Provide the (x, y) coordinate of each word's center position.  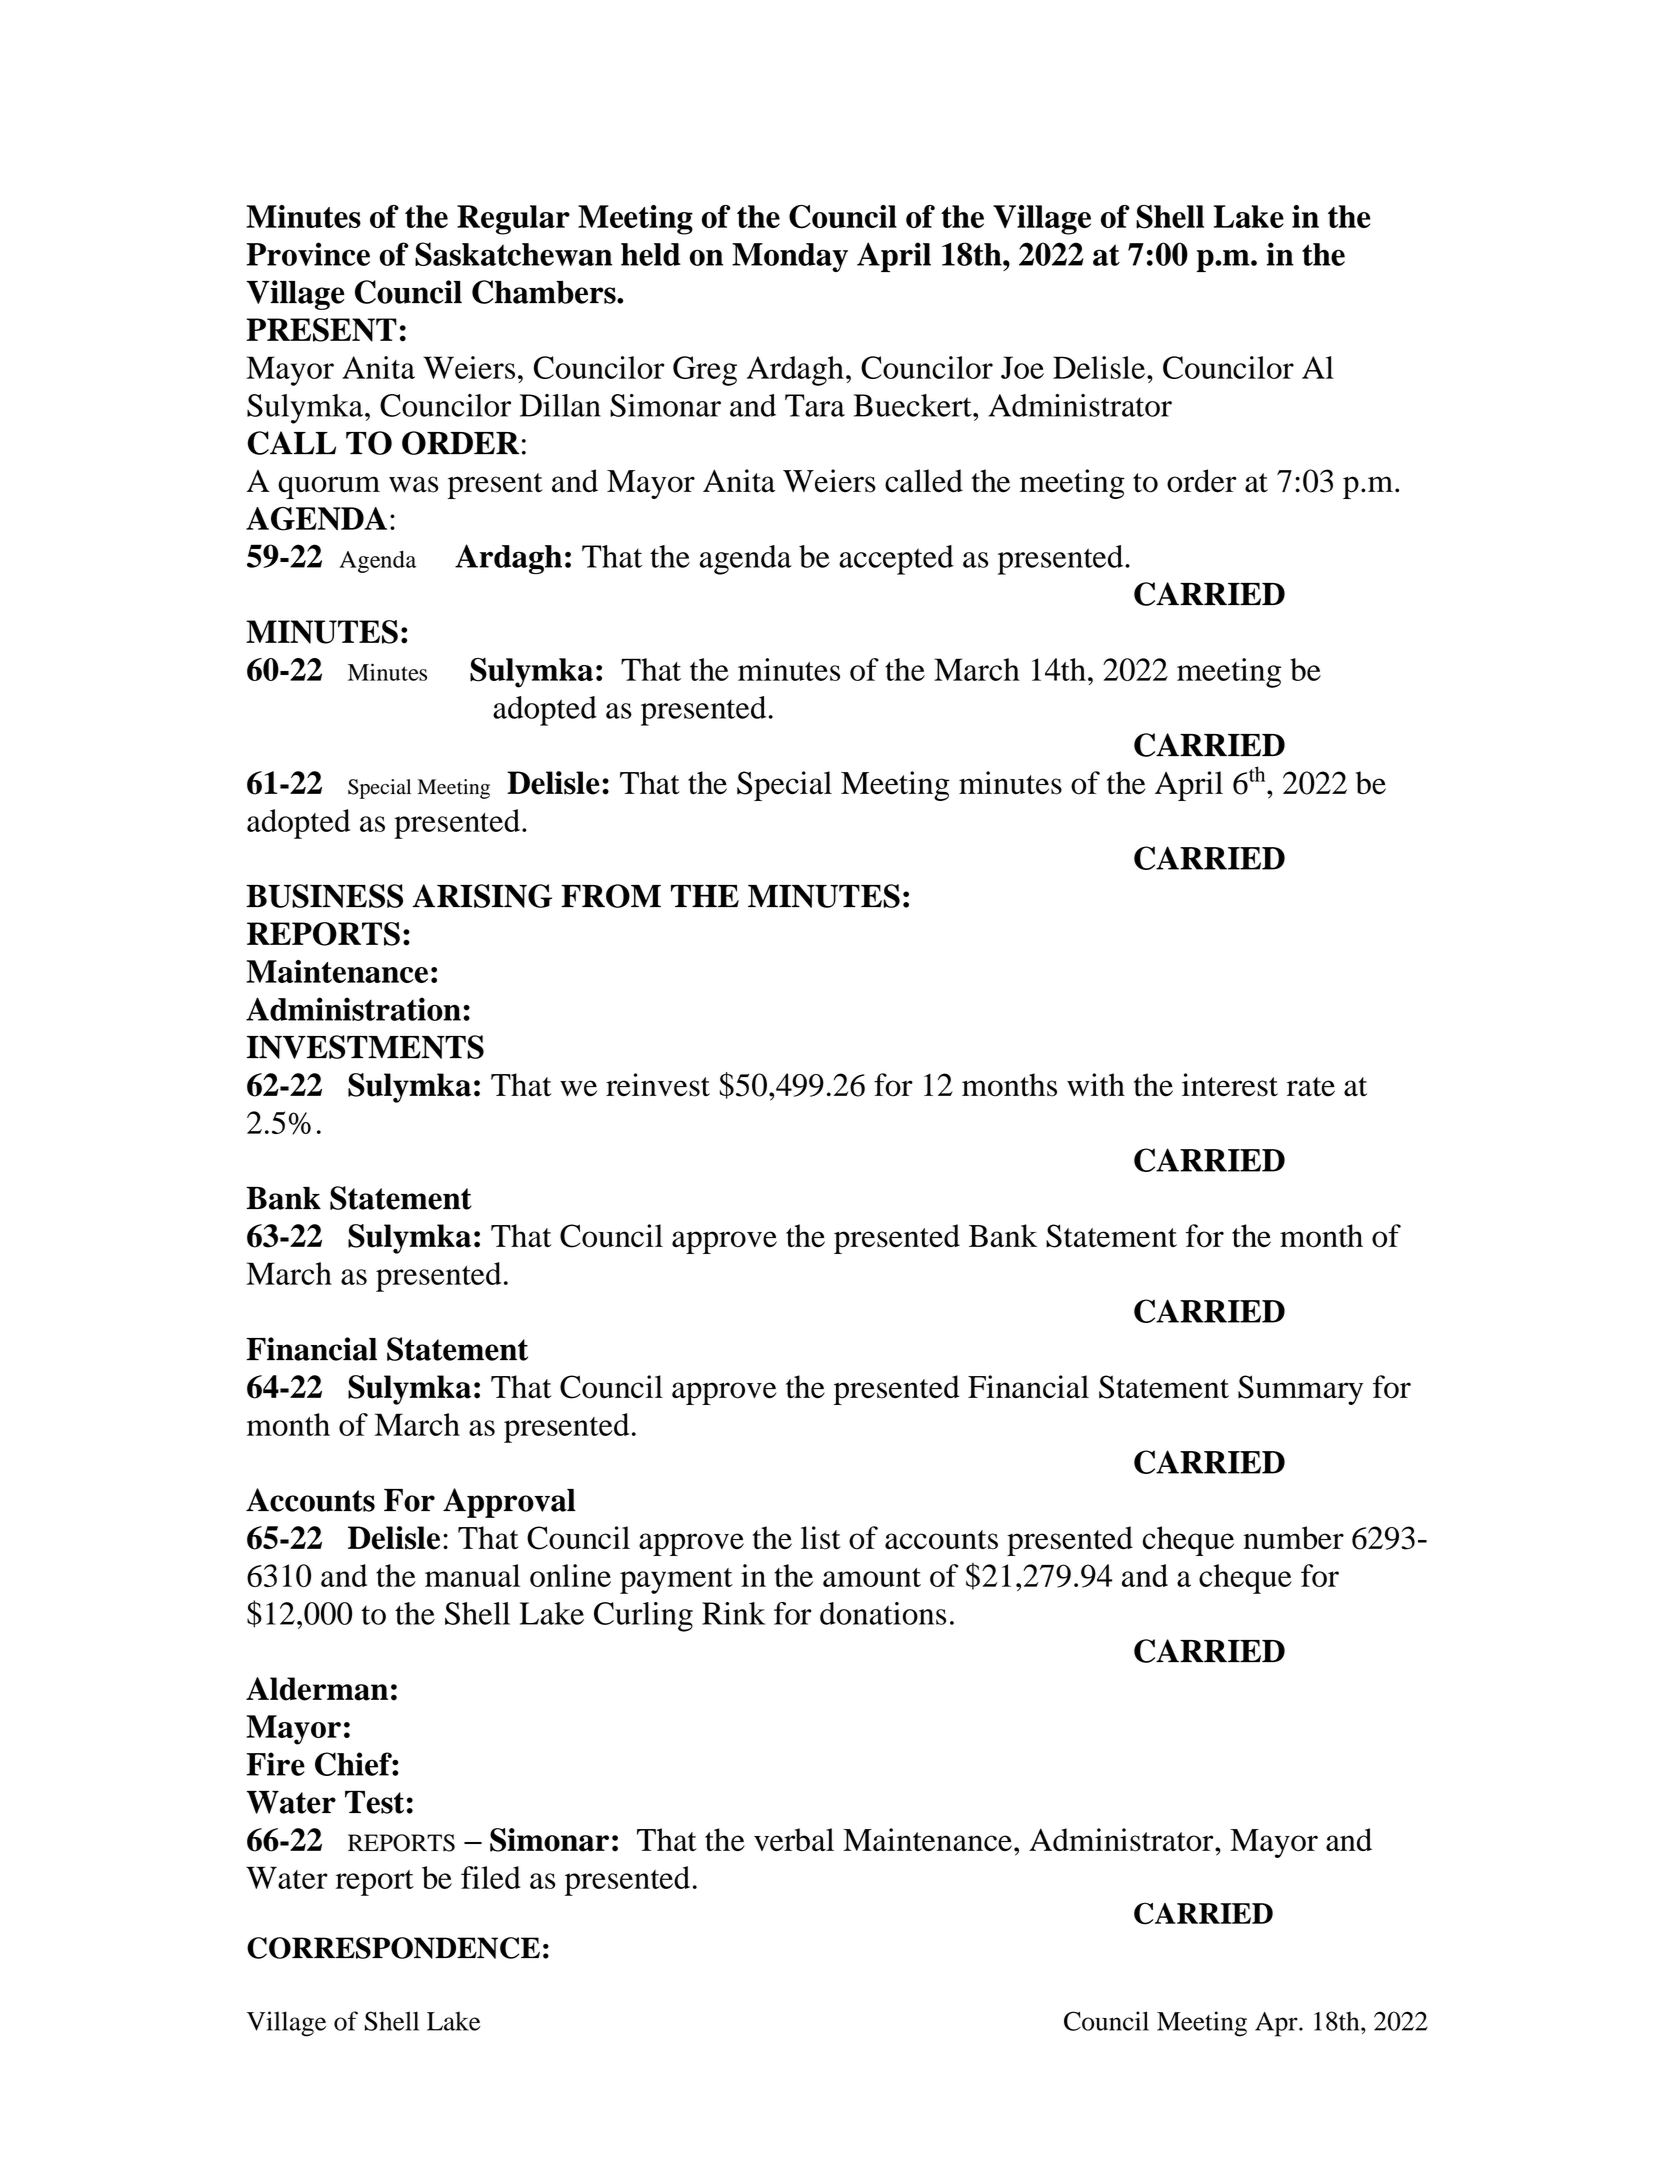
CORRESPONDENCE (393, 1948)
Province (308, 254)
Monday (790, 257)
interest (1230, 1085)
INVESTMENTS (365, 1047)
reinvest (658, 1085)
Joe (1022, 367)
